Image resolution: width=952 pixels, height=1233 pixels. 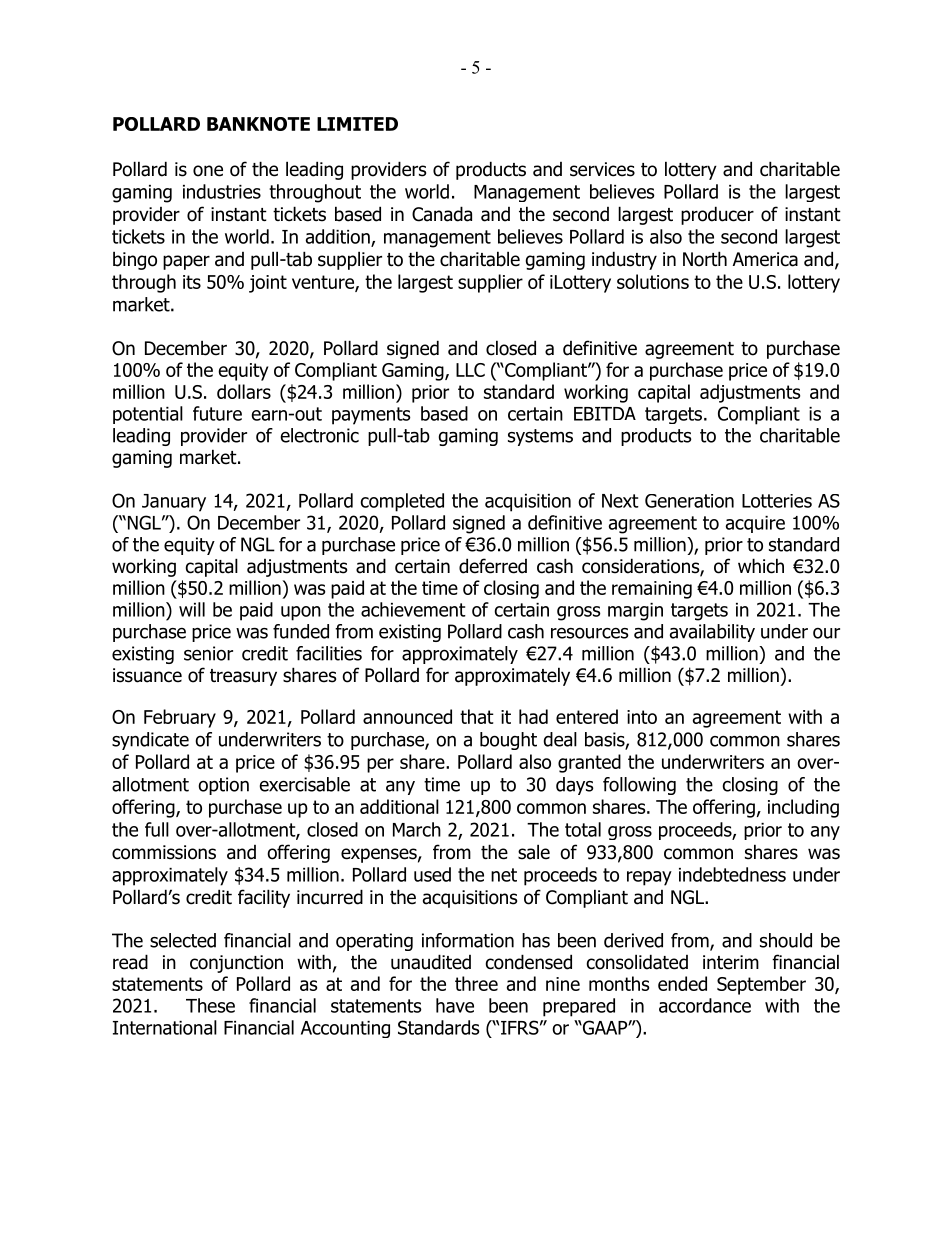 What do you see at coordinates (417, 829) in the screenshot?
I see `March` at bounding box center [417, 829].
